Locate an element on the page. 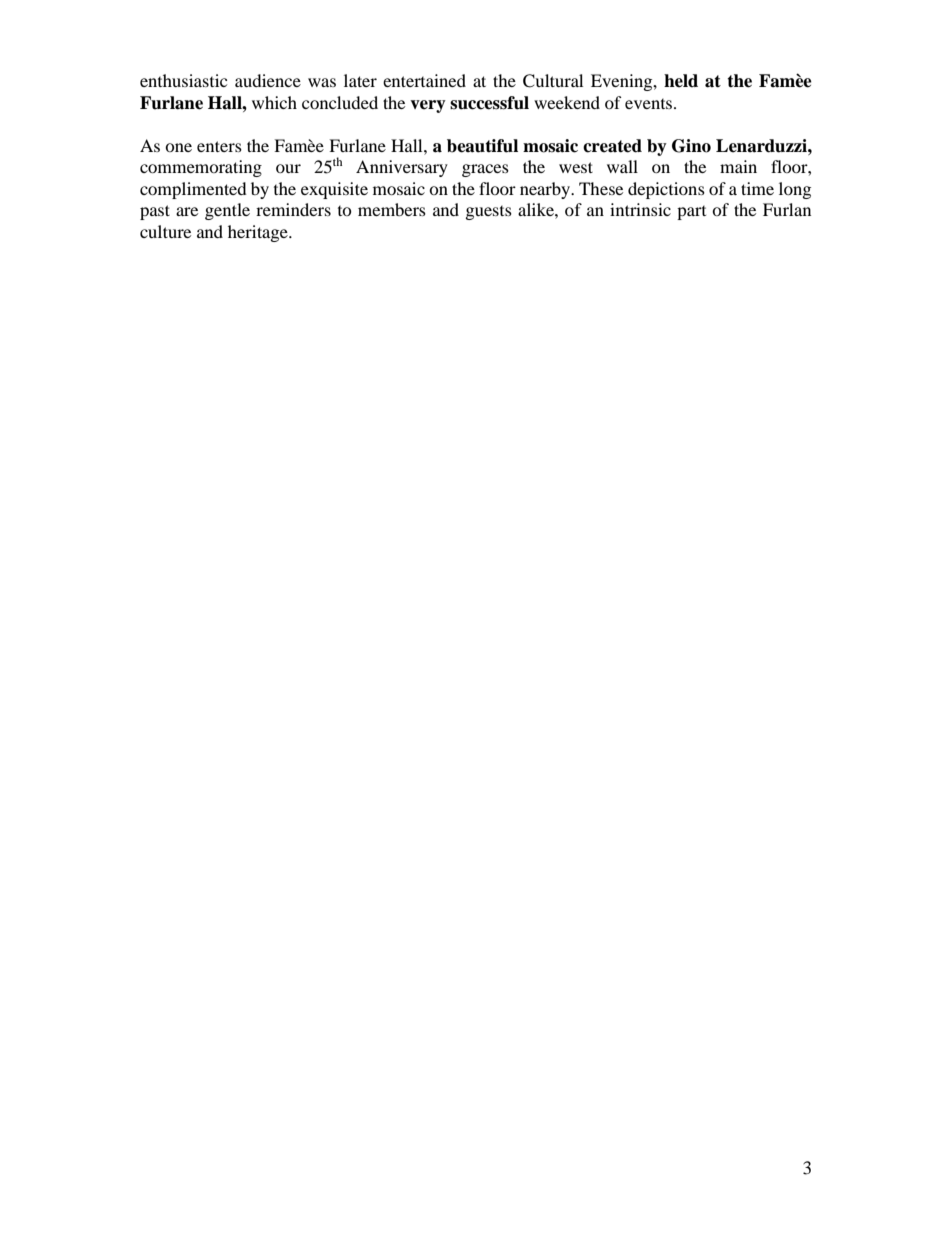  entertained is located at coordinates (424, 80).
